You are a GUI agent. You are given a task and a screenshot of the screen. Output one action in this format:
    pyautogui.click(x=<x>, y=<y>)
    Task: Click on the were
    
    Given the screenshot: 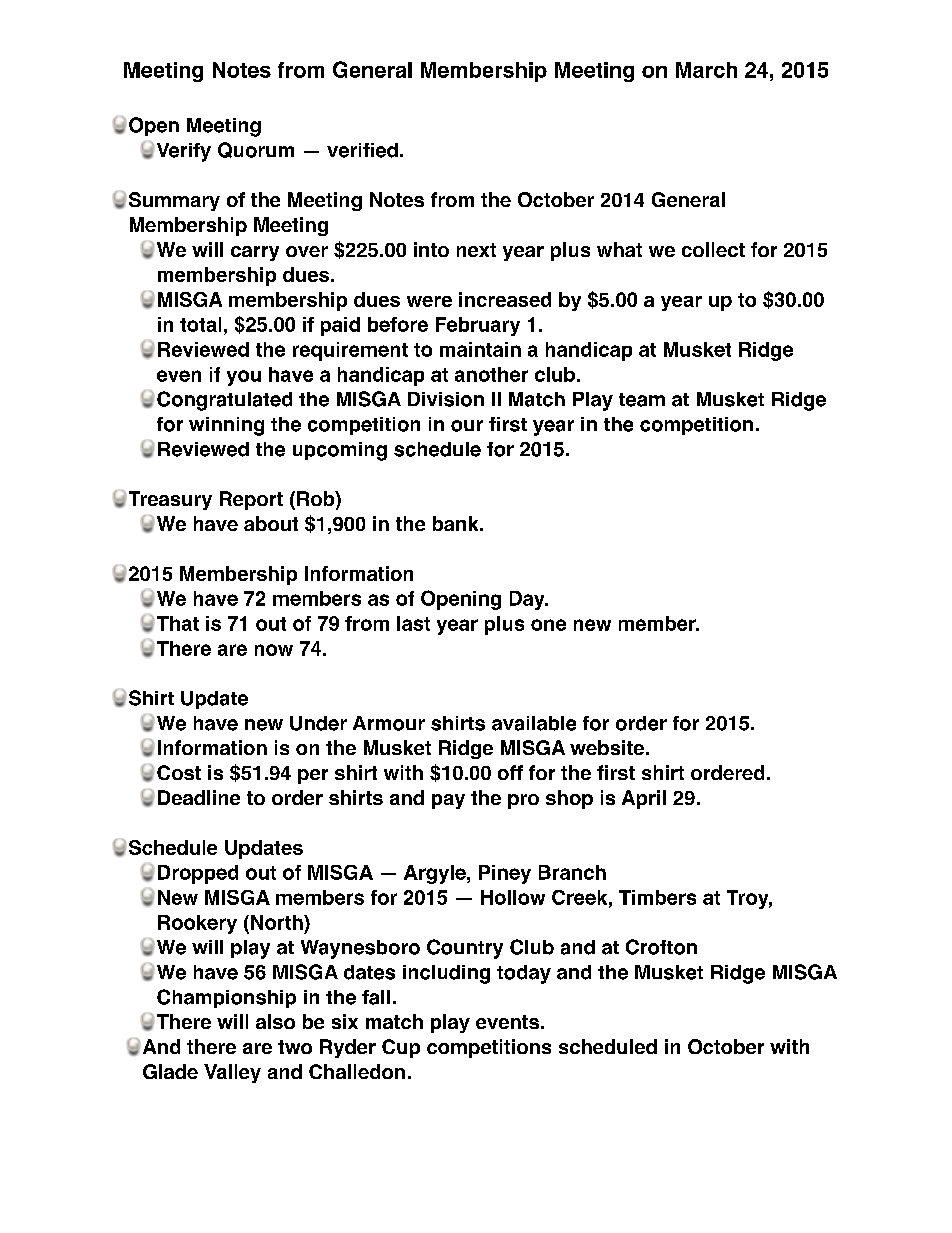 What is the action you would take?
    pyautogui.click(x=429, y=301)
